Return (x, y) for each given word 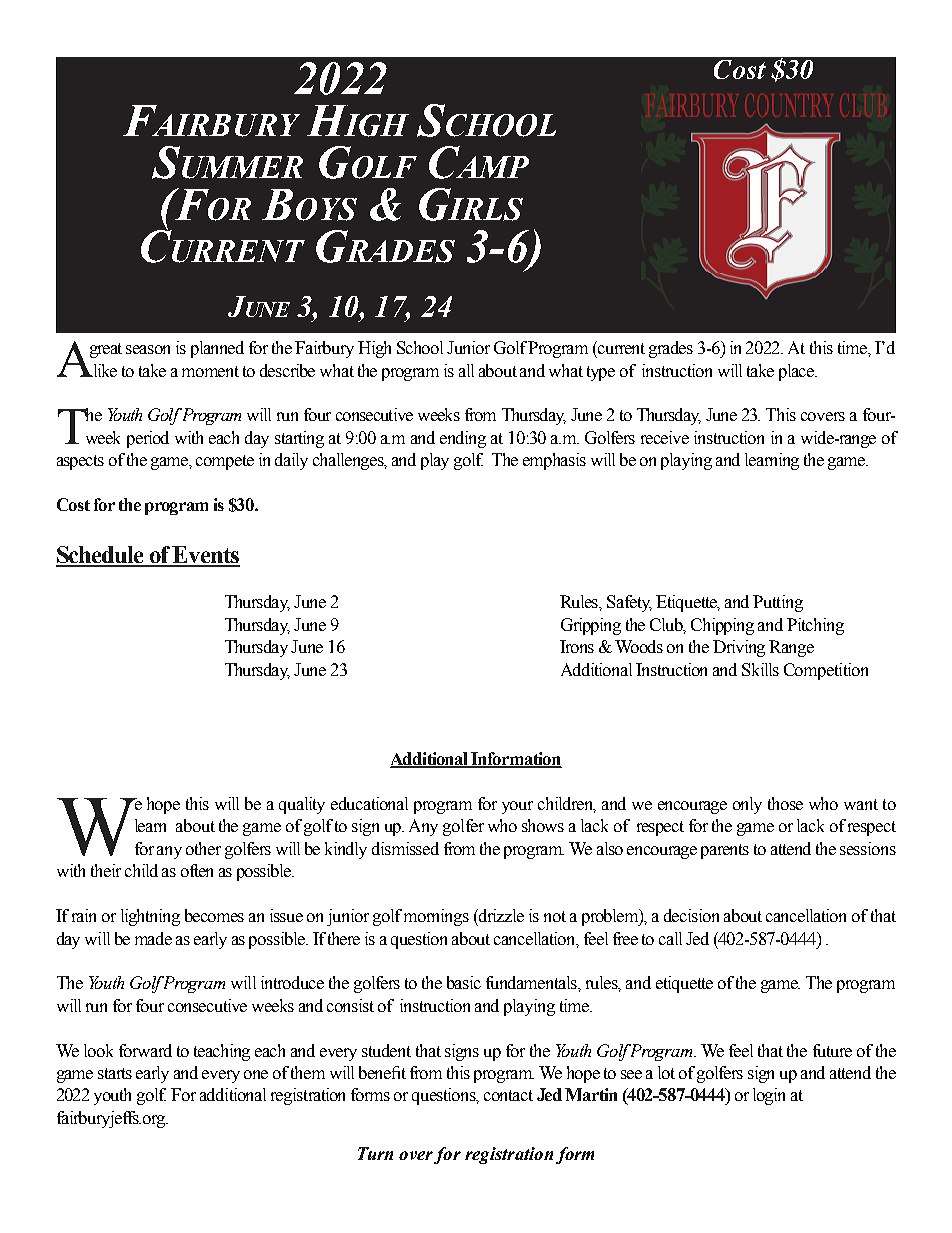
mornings (436, 917)
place (798, 372)
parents (725, 851)
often (197, 870)
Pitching (815, 626)
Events (205, 556)
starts (115, 1073)
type (601, 373)
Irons (577, 646)
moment (210, 371)
